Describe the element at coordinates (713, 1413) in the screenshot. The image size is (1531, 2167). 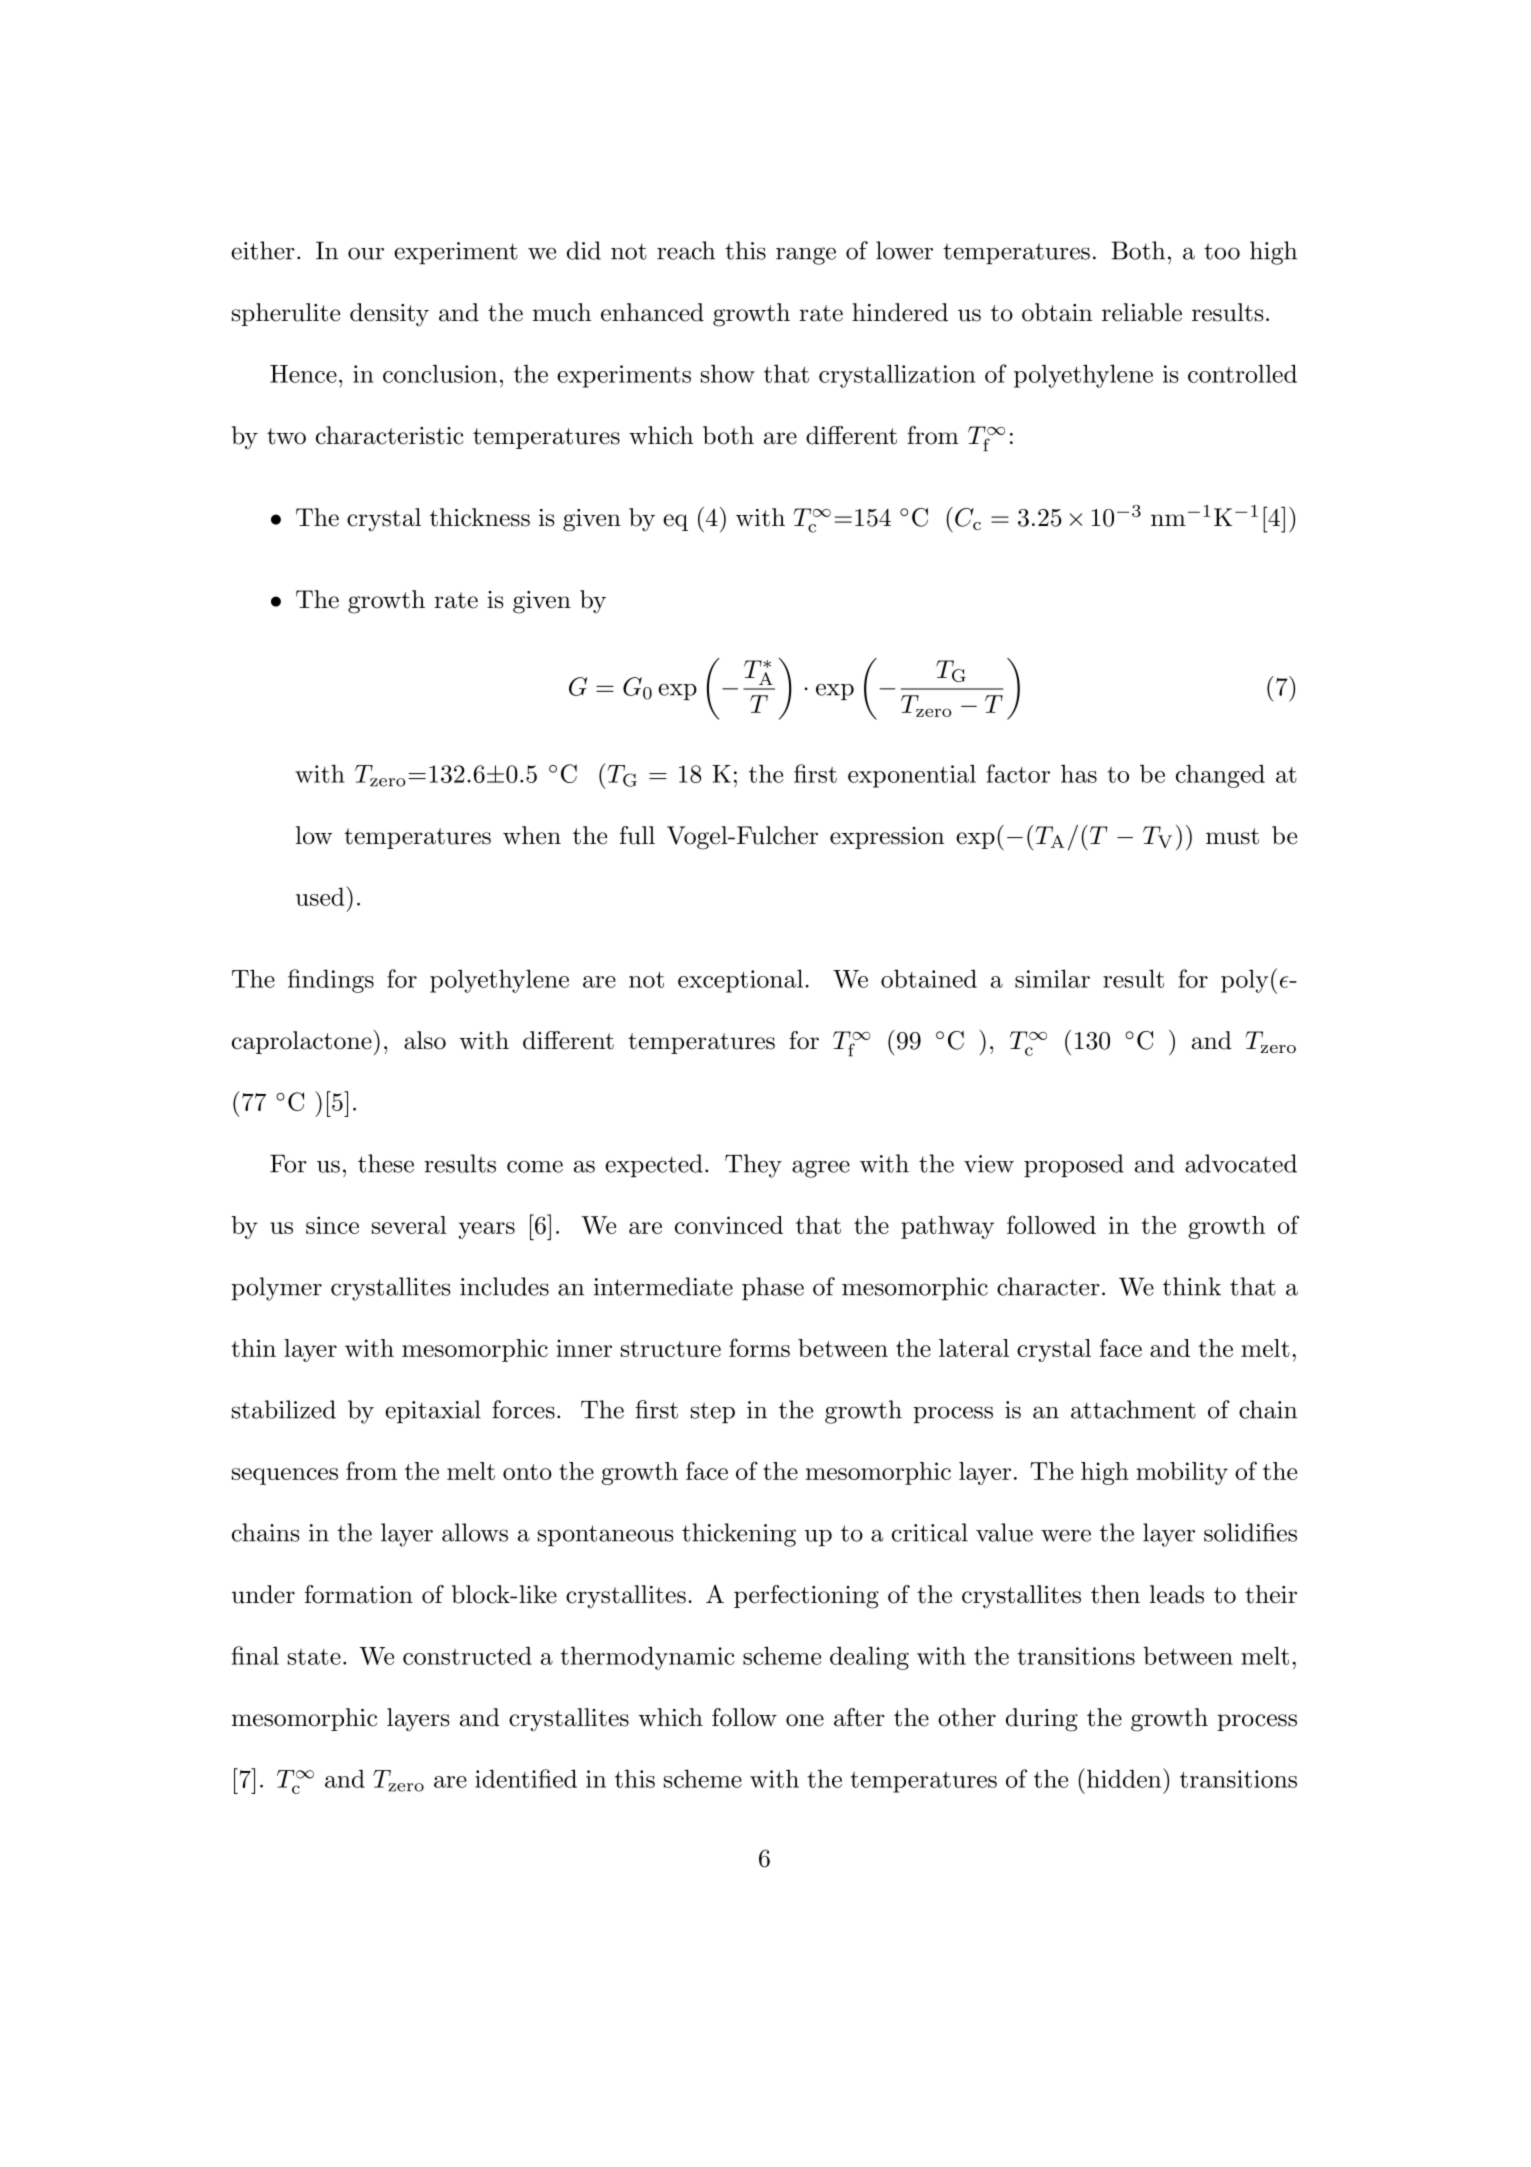
I see `step` at that location.
